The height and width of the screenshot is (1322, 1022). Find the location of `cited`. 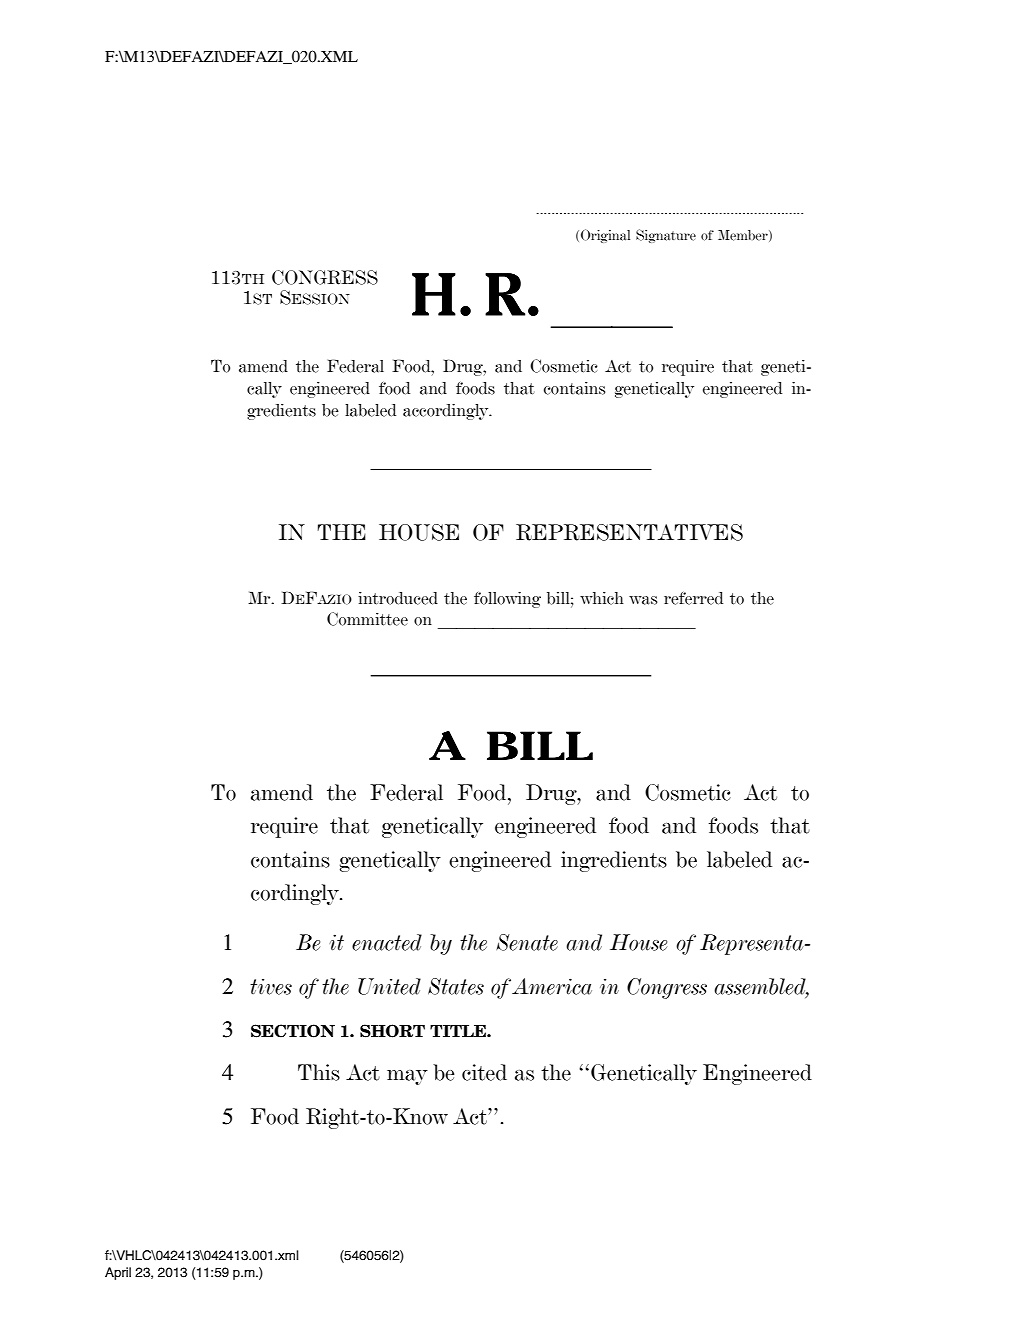

cited is located at coordinates (484, 1072).
